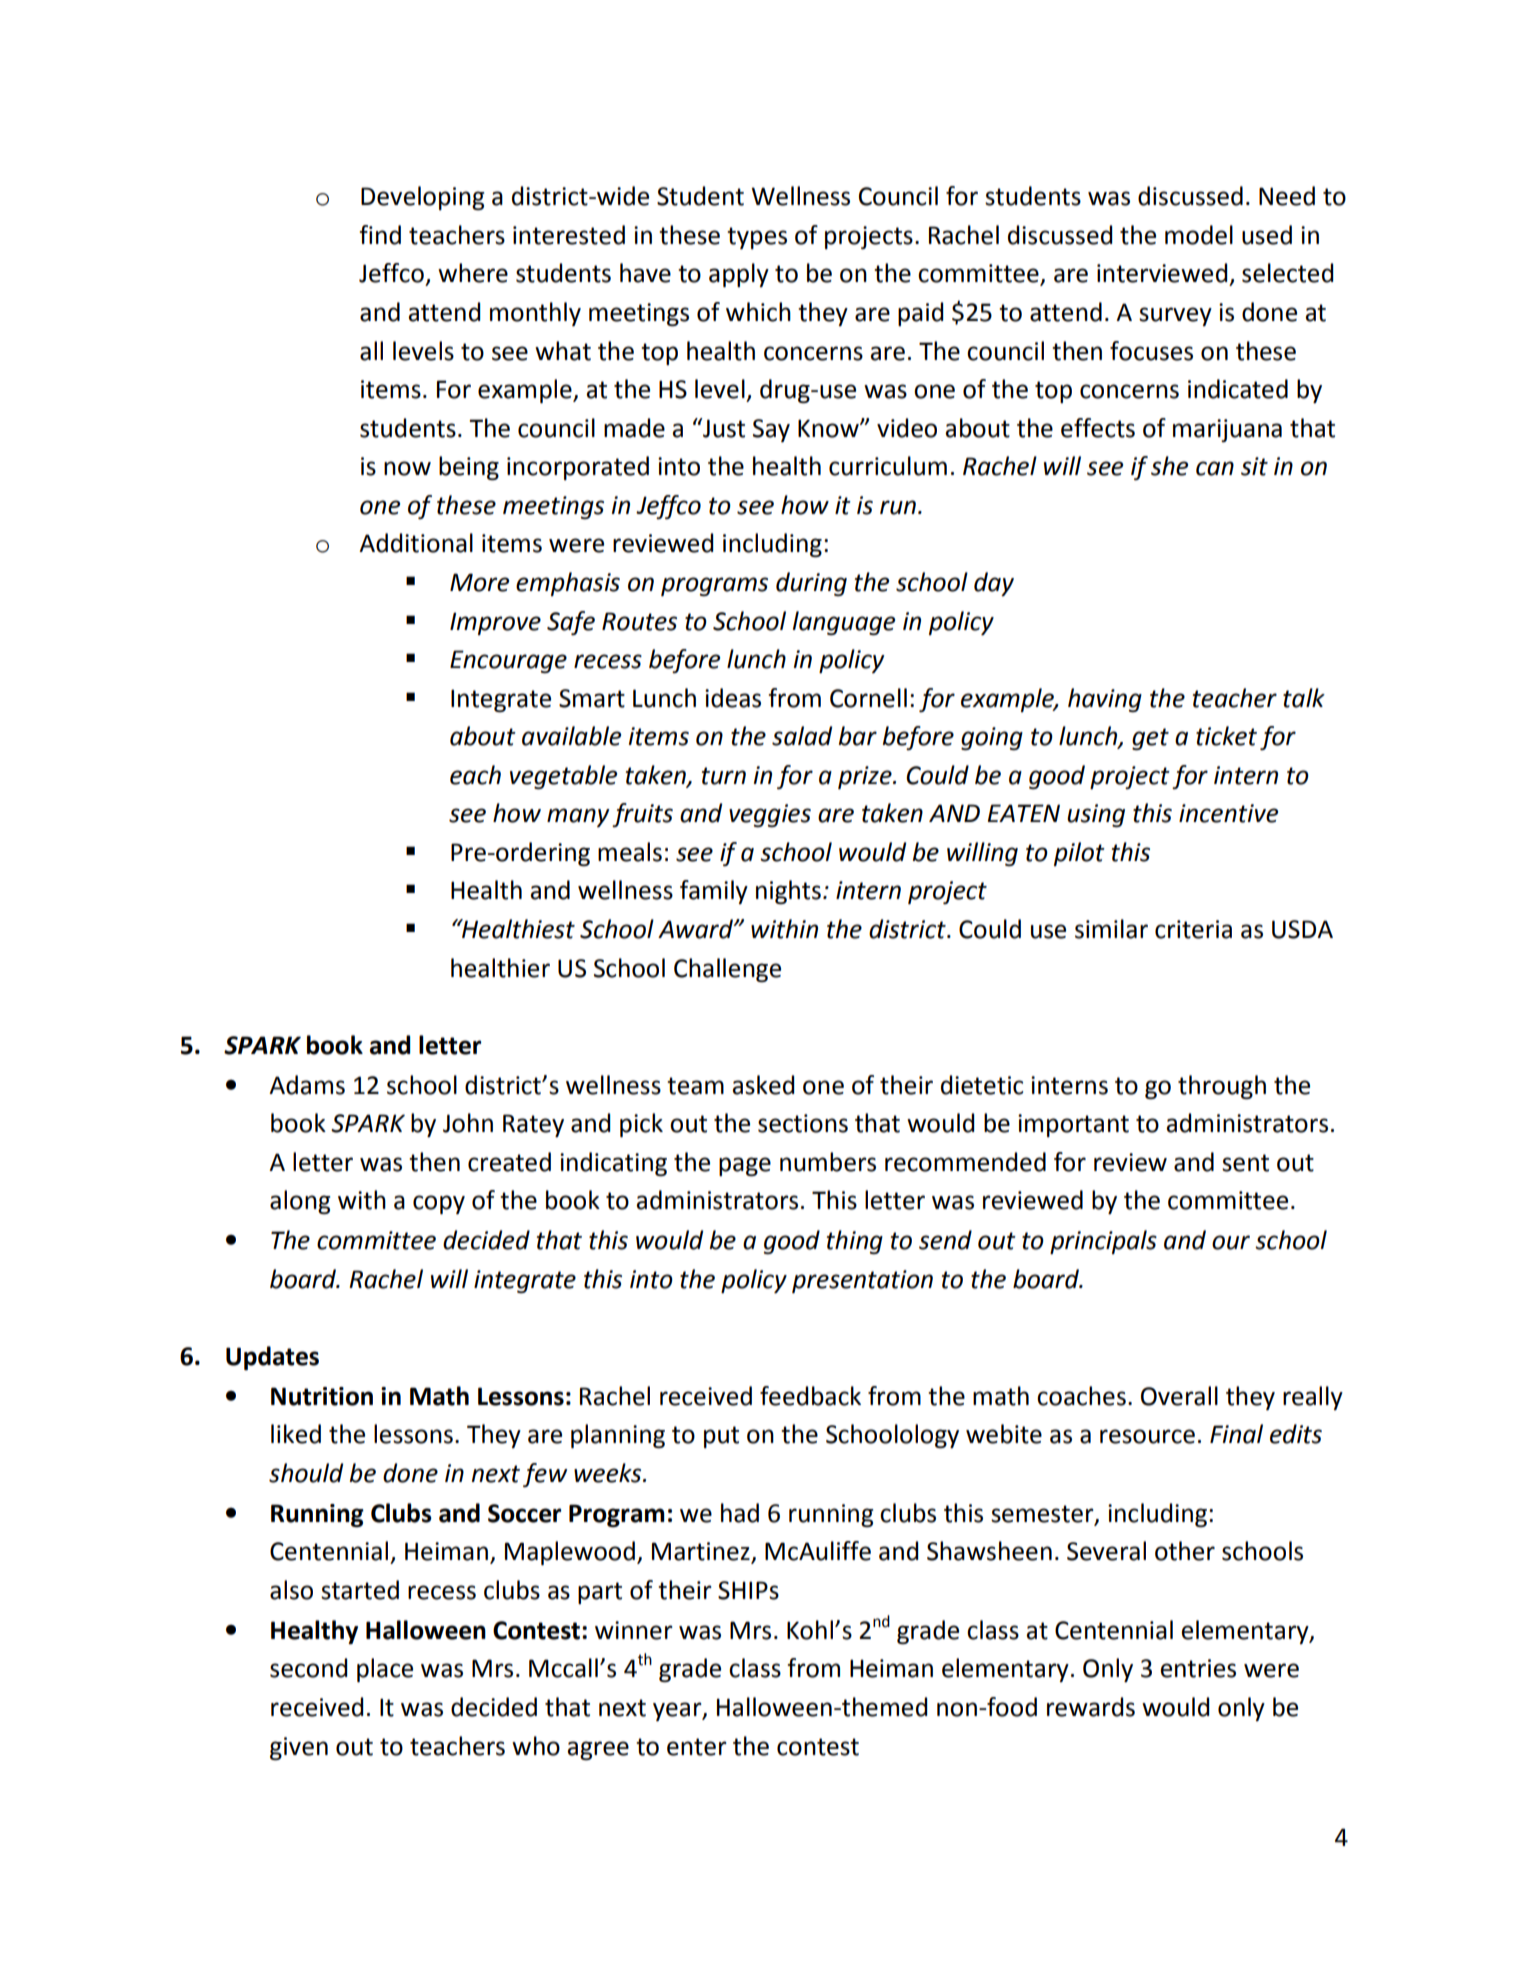 Image resolution: width=1528 pixels, height=1977 pixels. Describe the element at coordinates (439, 1204) in the image. I see `copy` at that location.
